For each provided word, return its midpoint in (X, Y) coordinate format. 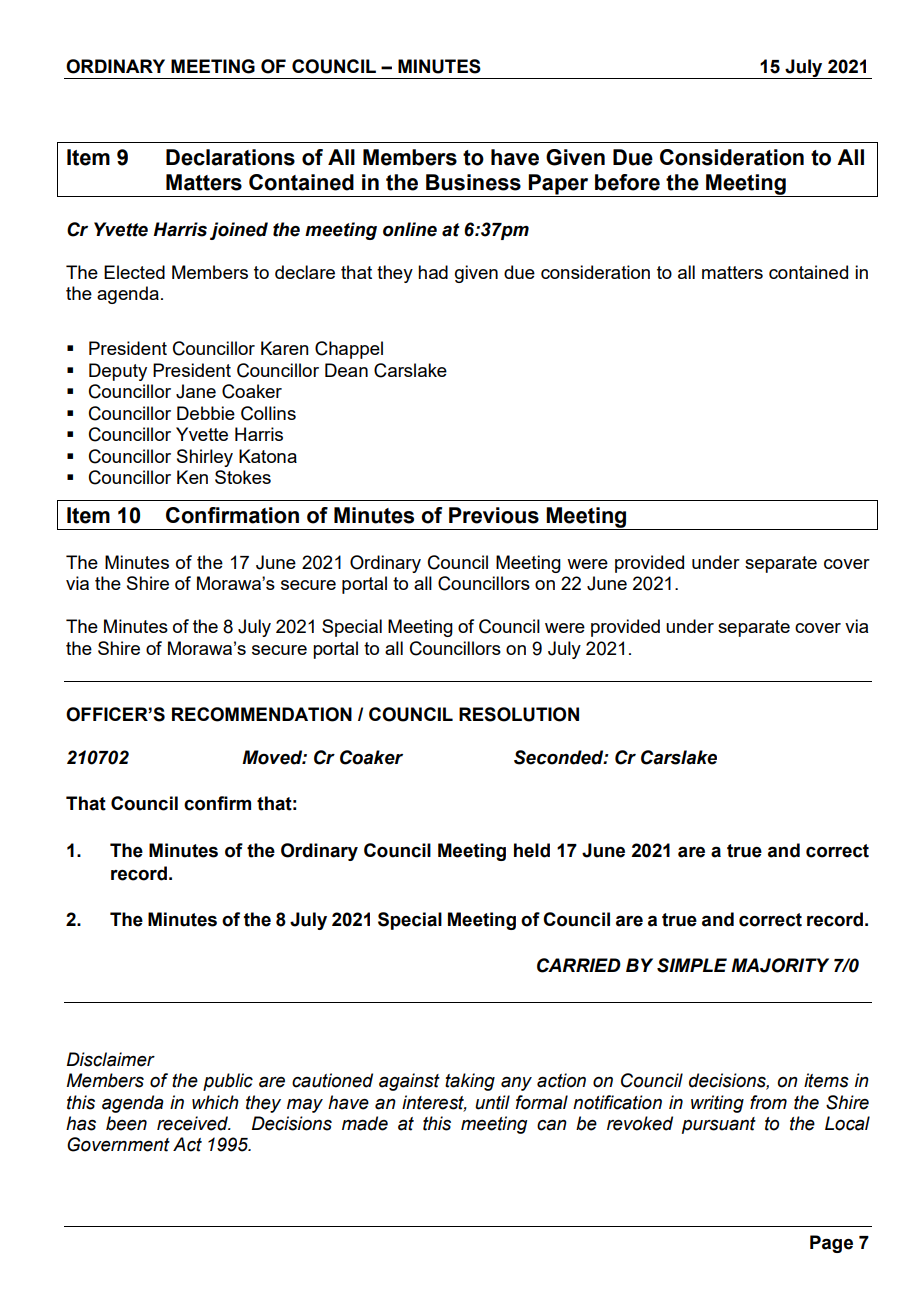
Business (473, 182)
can (552, 1125)
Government (118, 1144)
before (627, 182)
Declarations (230, 157)
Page (831, 1244)
